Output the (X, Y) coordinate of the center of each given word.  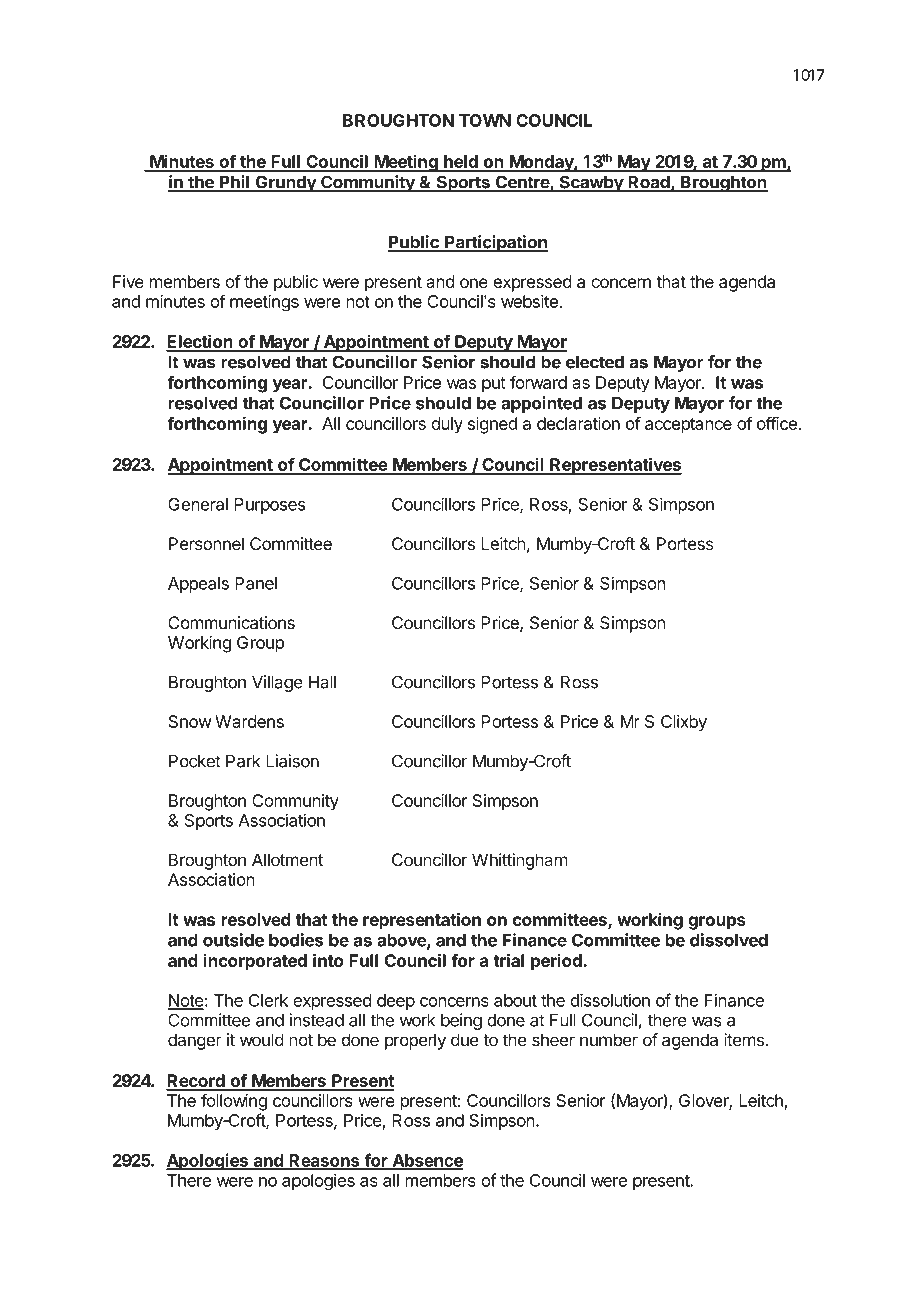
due (465, 1040)
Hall (322, 682)
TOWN (485, 120)
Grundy (285, 183)
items (744, 1040)
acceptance (688, 426)
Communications (231, 623)
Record (196, 1082)
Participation (495, 243)
